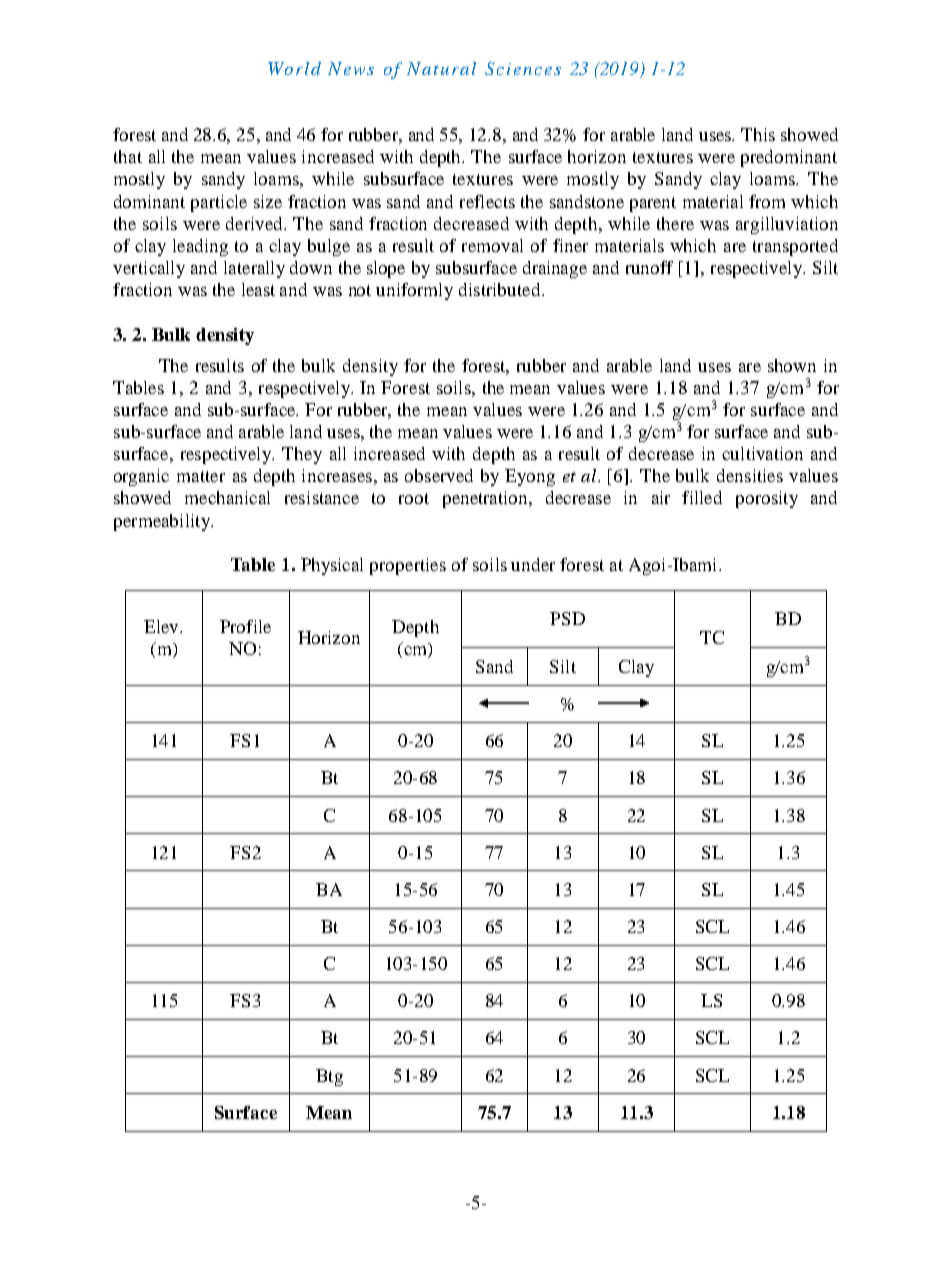 The width and height of the document is (952, 1271). Describe the element at coordinates (439, 475) in the document. I see `observed` at that location.
